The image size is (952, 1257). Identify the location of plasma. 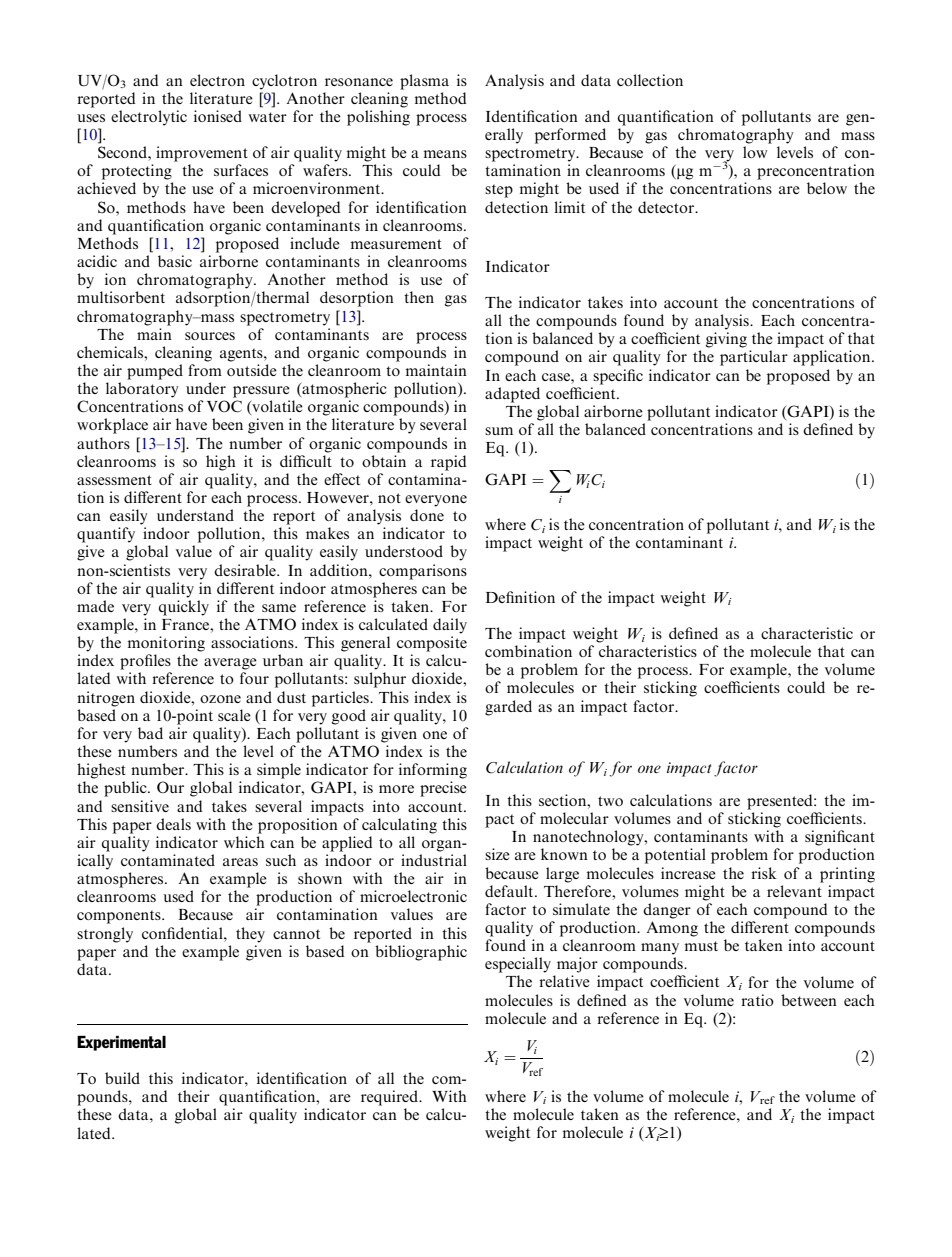
(424, 82).
